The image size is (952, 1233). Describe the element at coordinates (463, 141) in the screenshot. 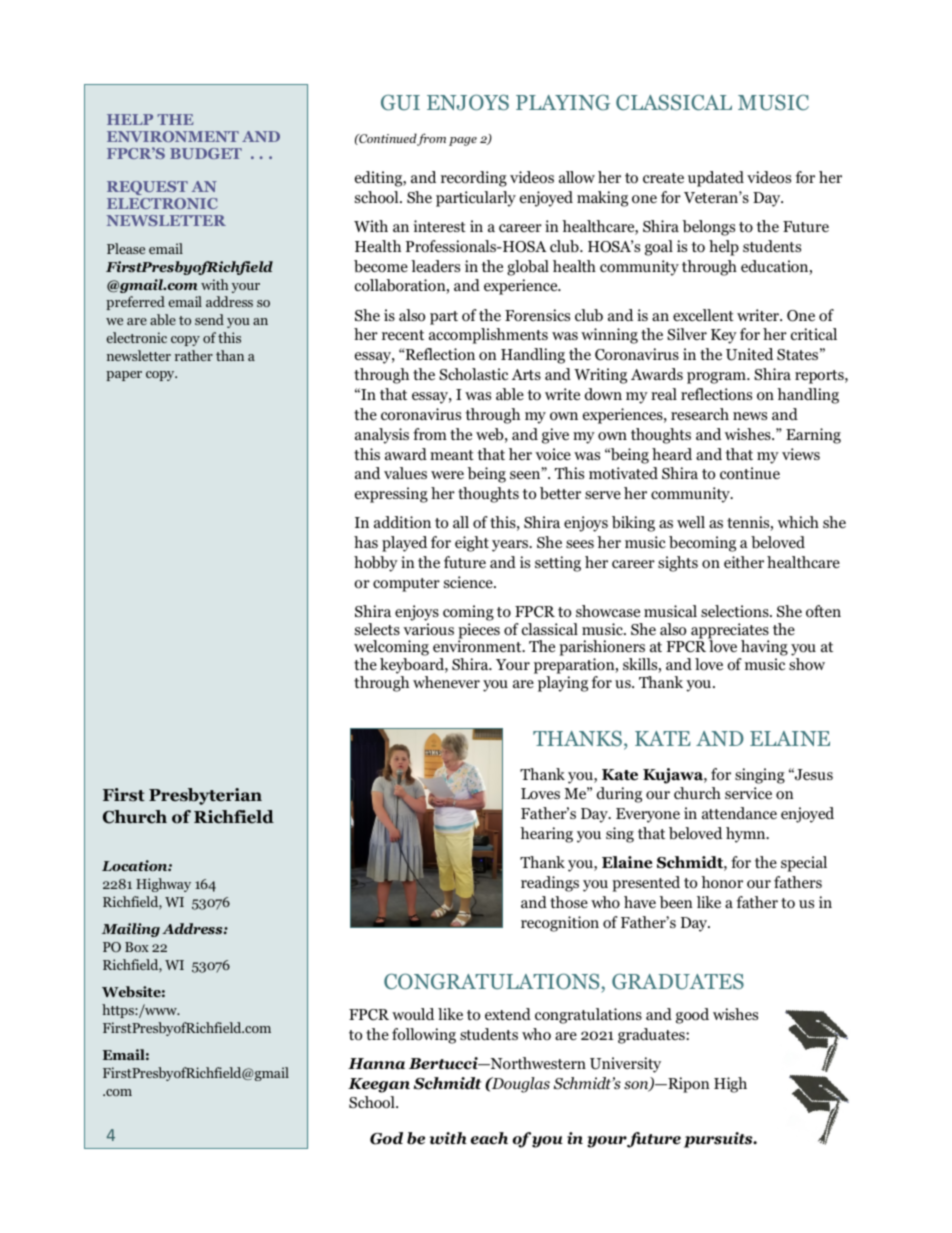

I see `page` at that location.
